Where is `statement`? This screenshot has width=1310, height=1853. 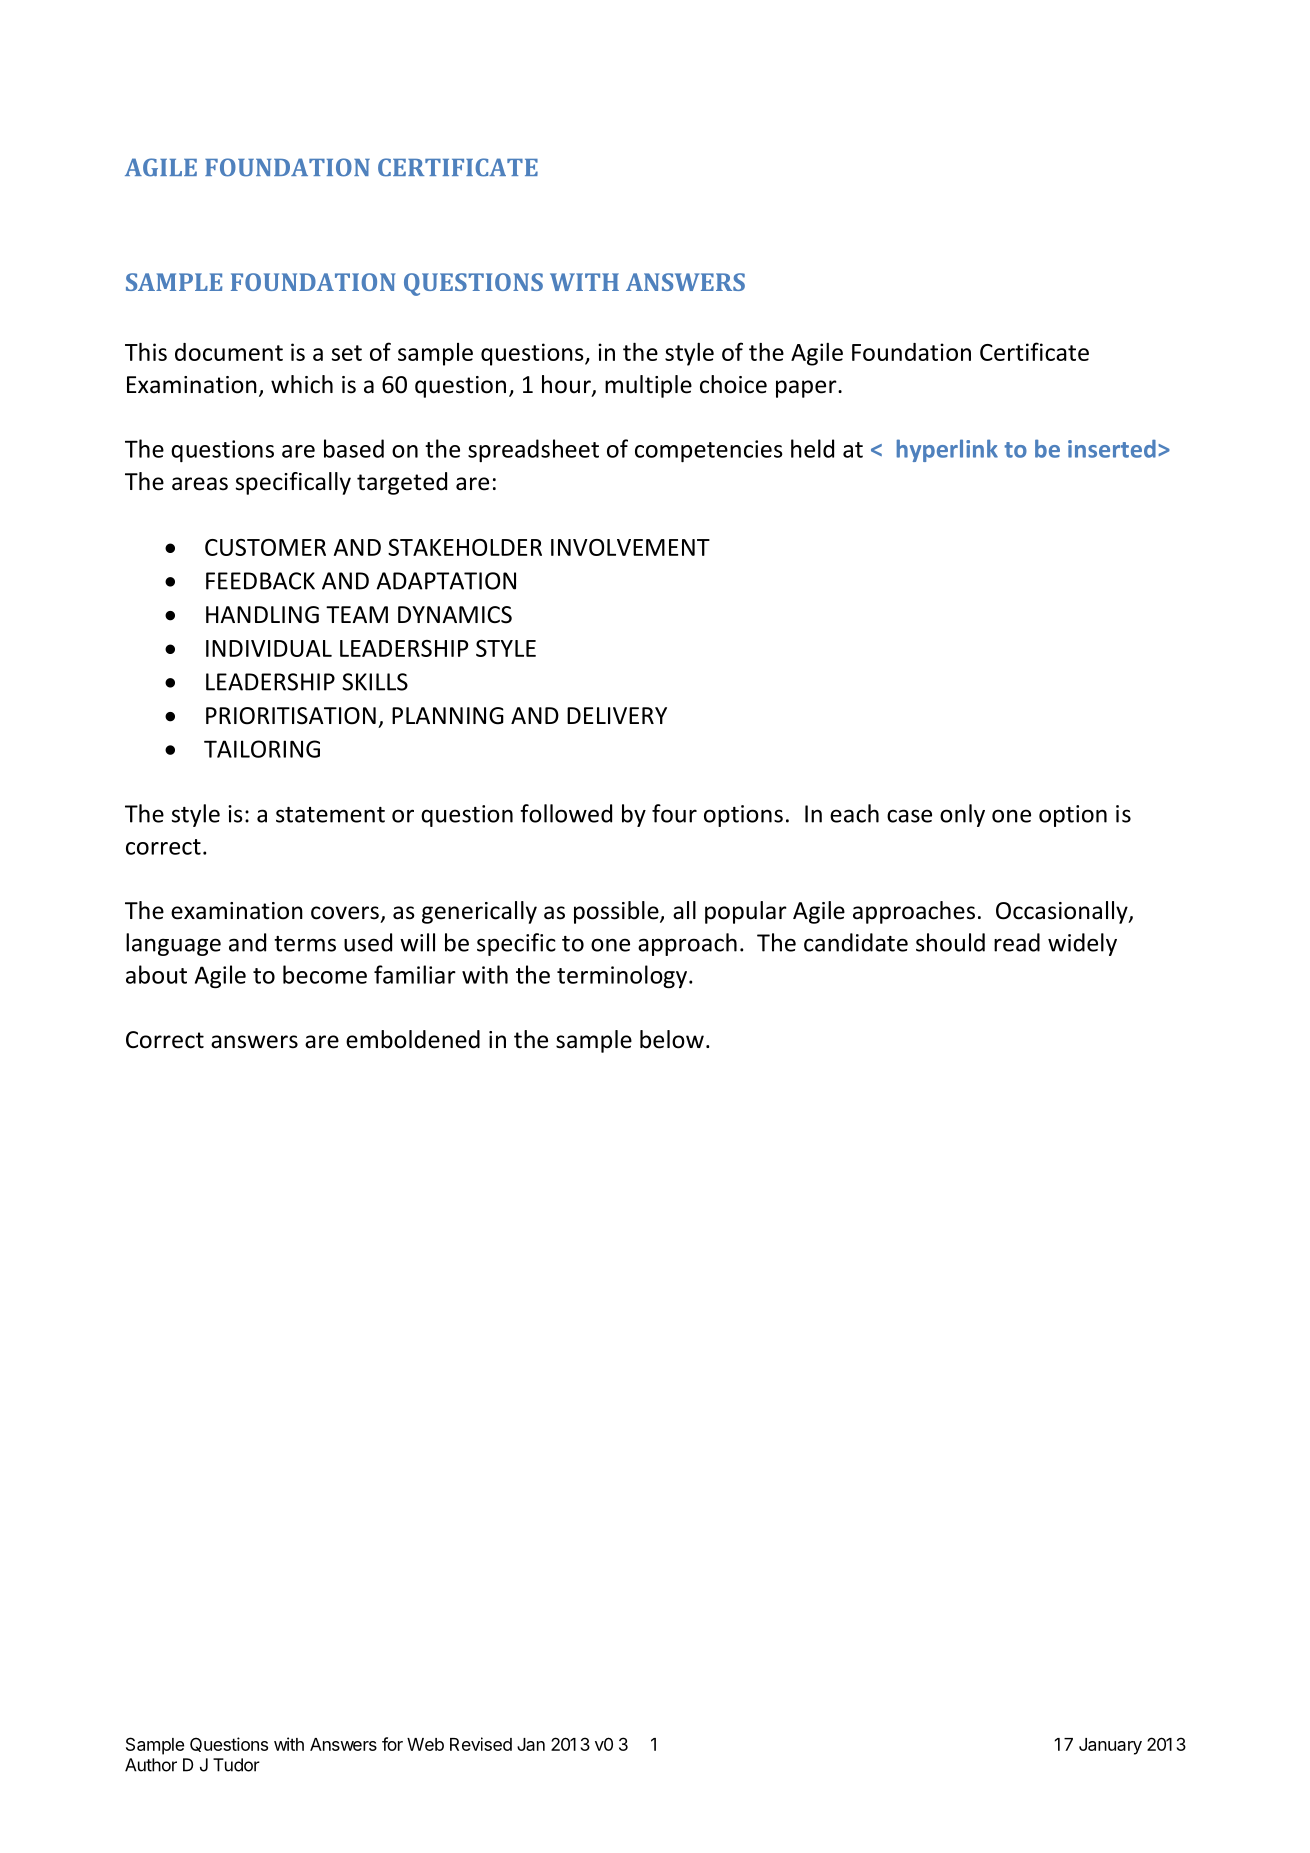
statement is located at coordinates (330, 815).
